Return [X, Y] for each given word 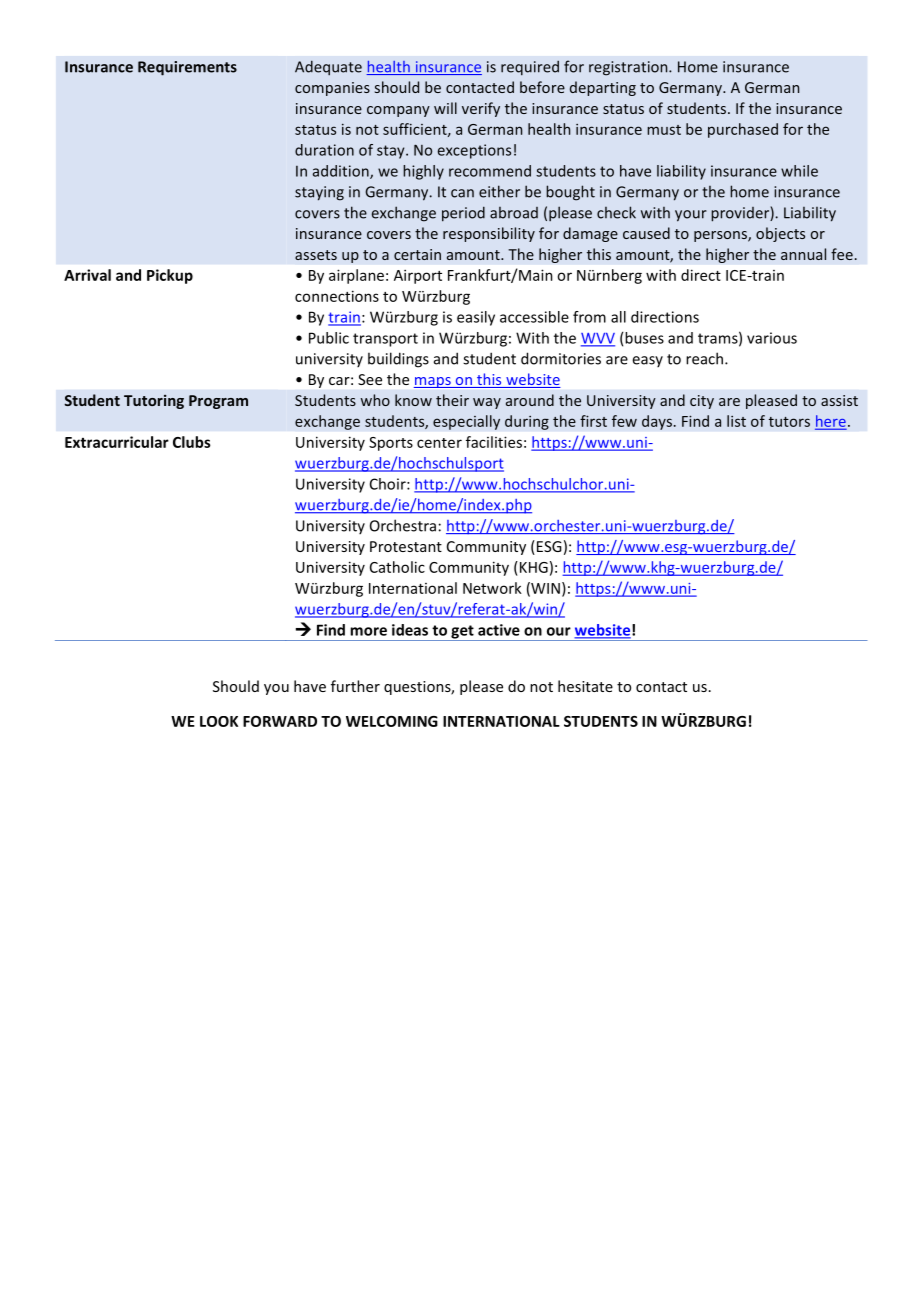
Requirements [187, 68]
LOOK [219, 721]
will [445, 108]
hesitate [585, 686]
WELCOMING [392, 721]
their [452, 400]
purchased [743, 130]
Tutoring [154, 402]
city [702, 402]
